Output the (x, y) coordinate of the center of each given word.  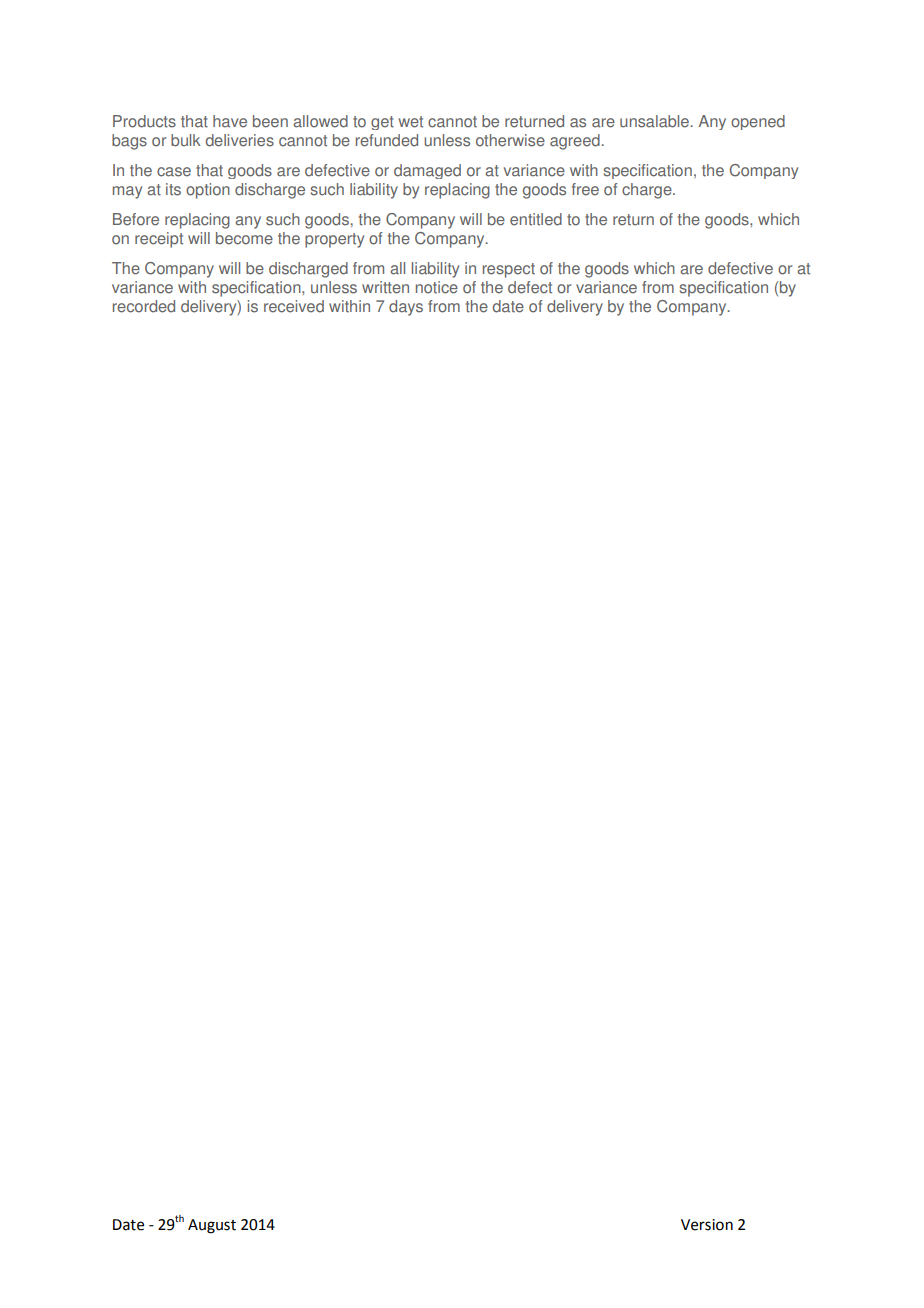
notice (437, 287)
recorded (144, 306)
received (294, 306)
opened (758, 122)
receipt (159, 240)
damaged (427, 171)
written (385, 287)
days (406, 308)
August (212, 1226)
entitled (536, 219)
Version (707, 1225)
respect (509, 270)
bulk (186, 140)
